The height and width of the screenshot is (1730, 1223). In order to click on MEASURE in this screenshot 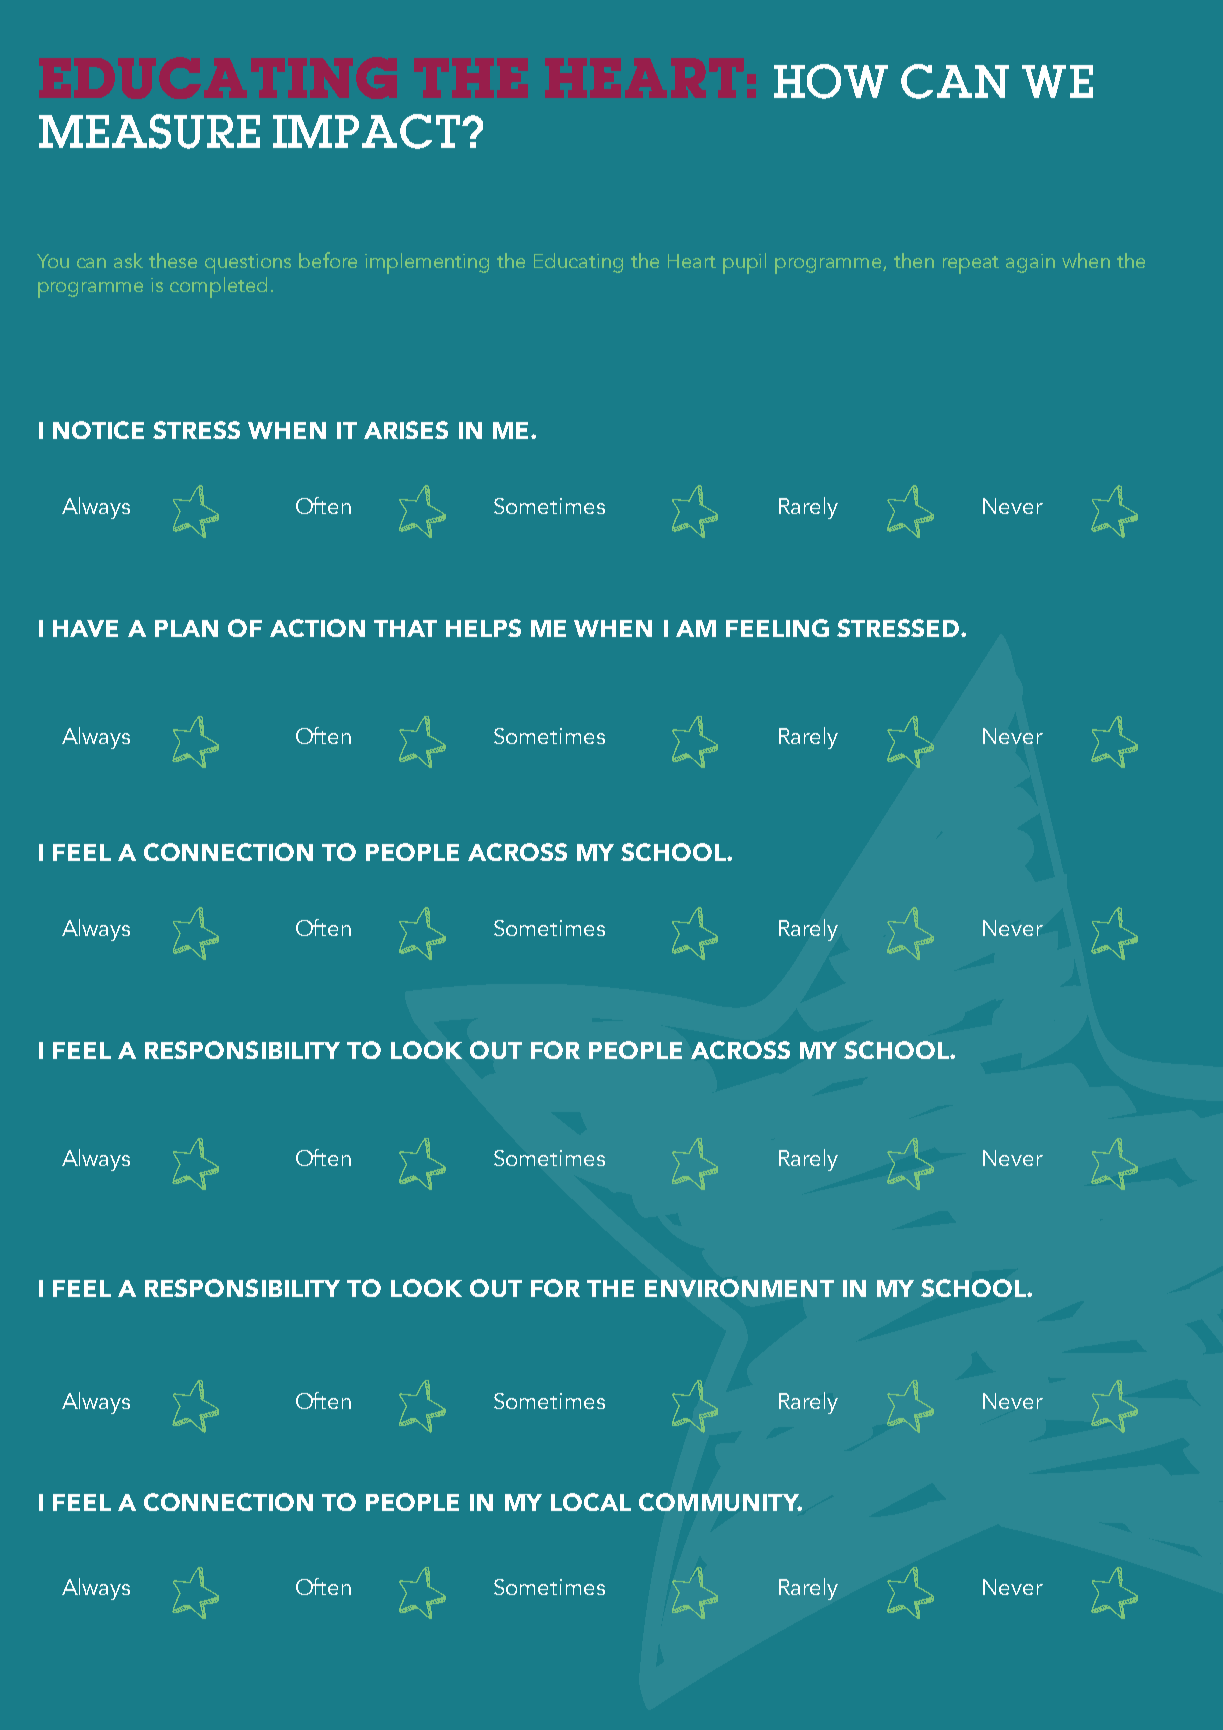, I will do `click(149, 131)`.
